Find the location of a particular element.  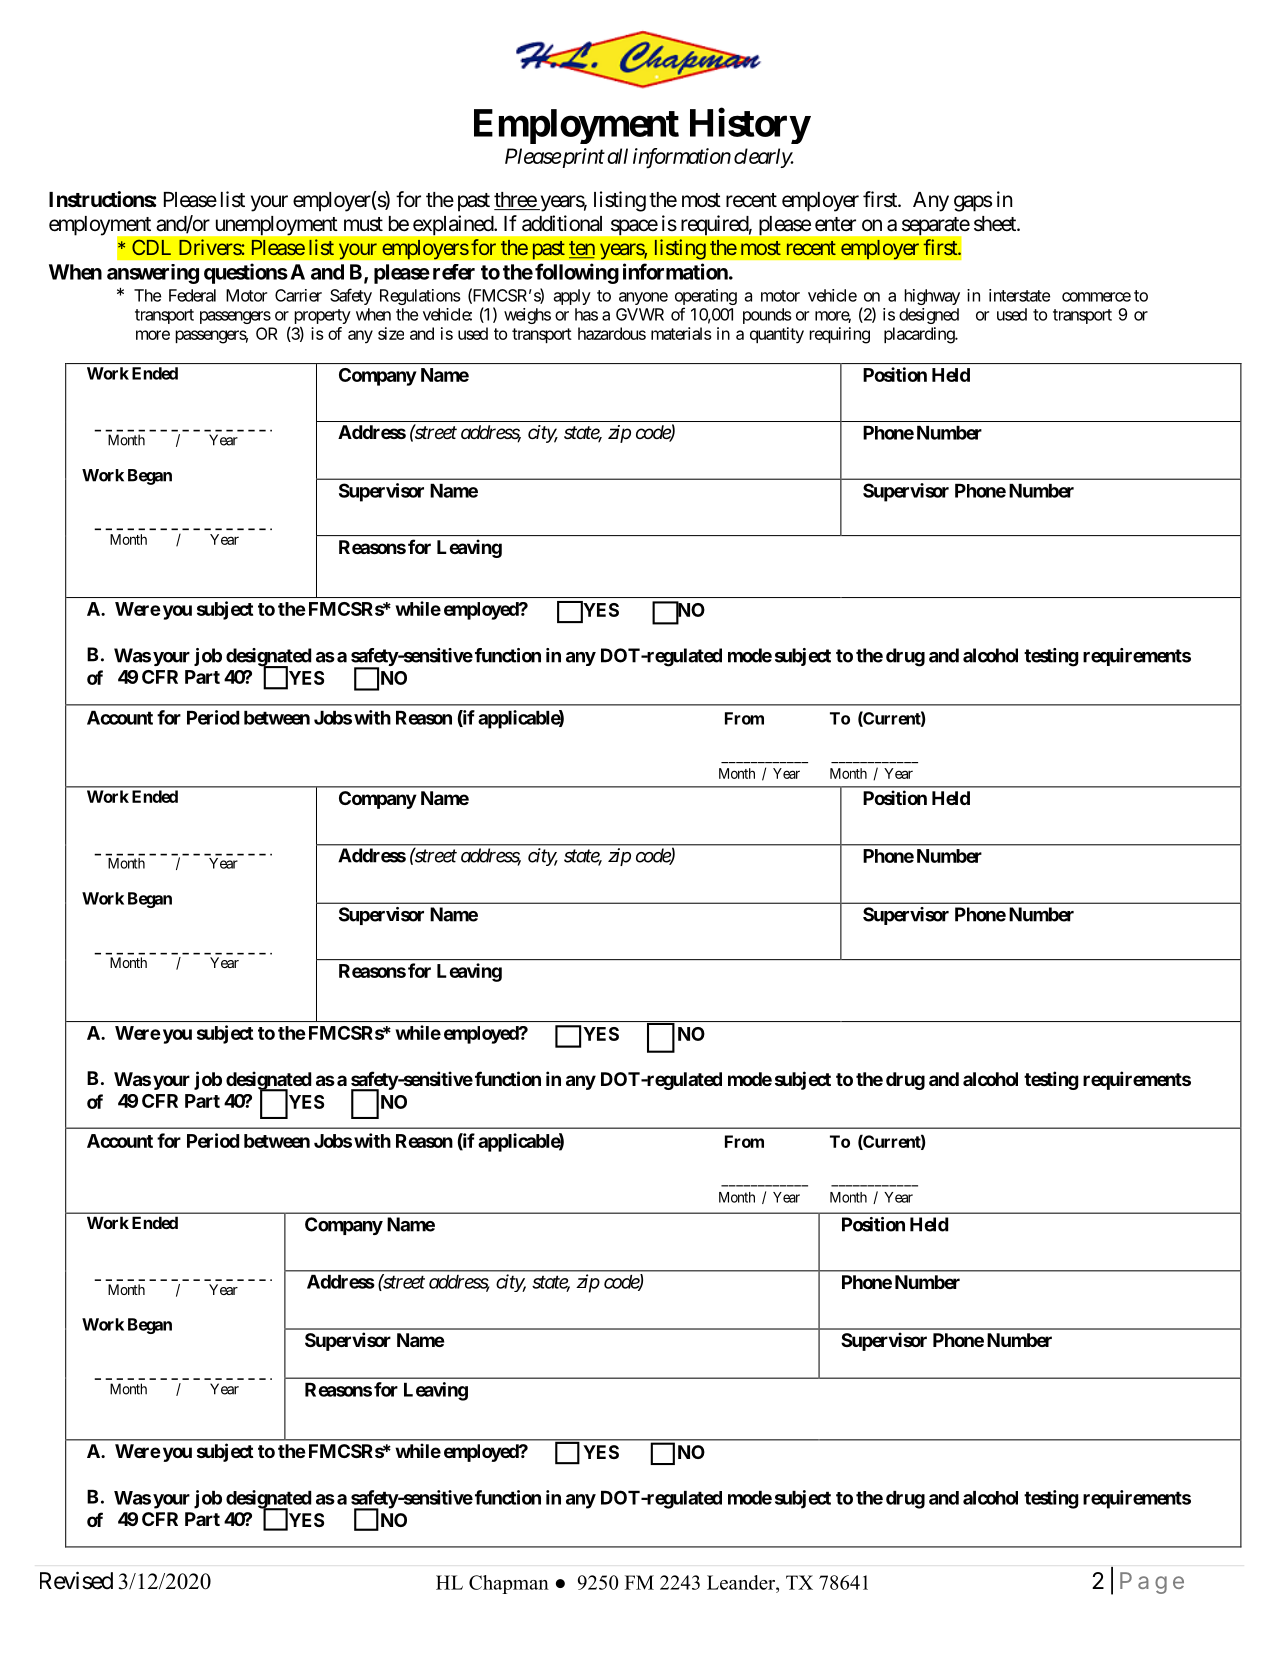

Chapman is located at coordinates (509, 1584).
